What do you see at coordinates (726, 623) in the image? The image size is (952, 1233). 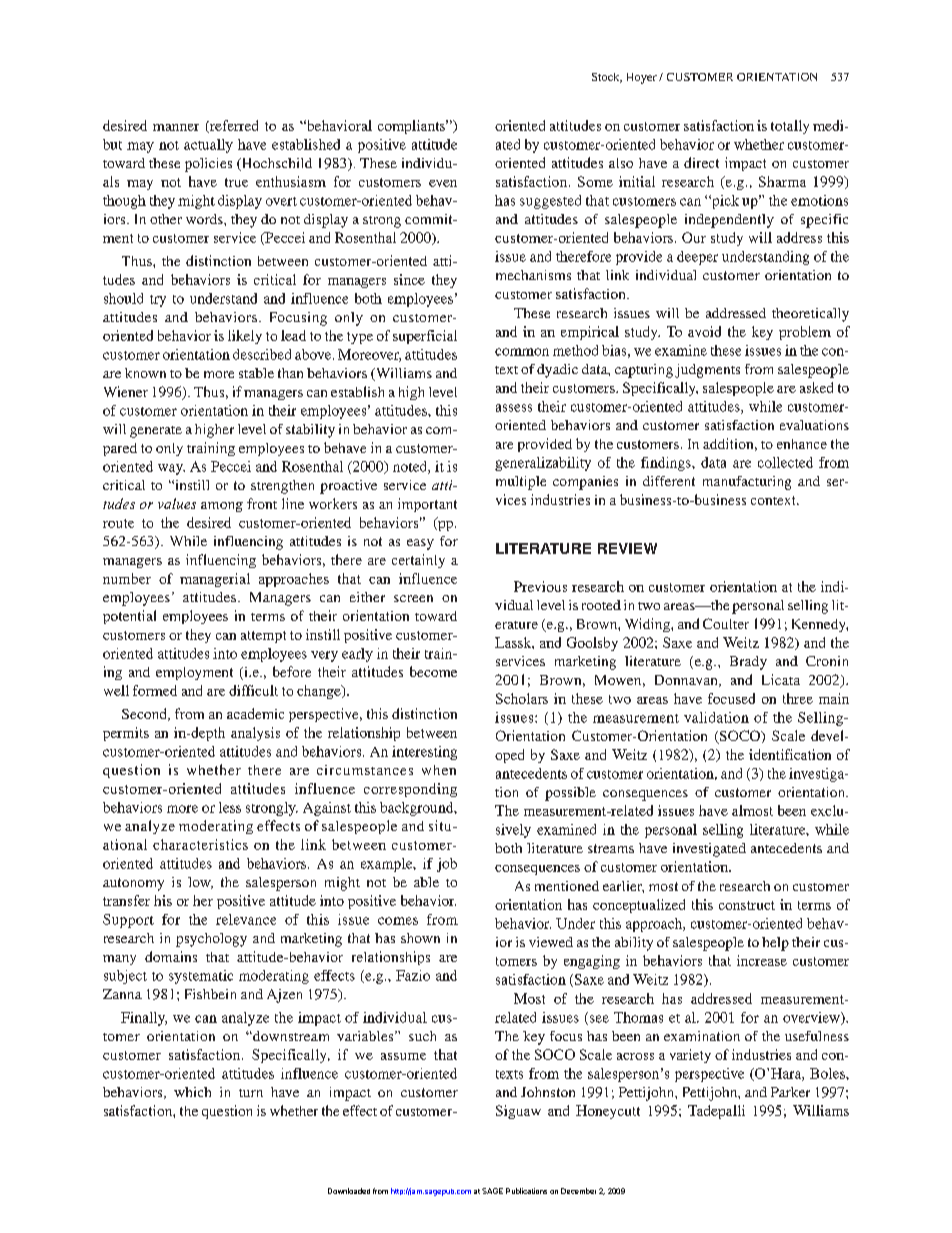 I see `Coulter` at bounding box center [726, 623].
